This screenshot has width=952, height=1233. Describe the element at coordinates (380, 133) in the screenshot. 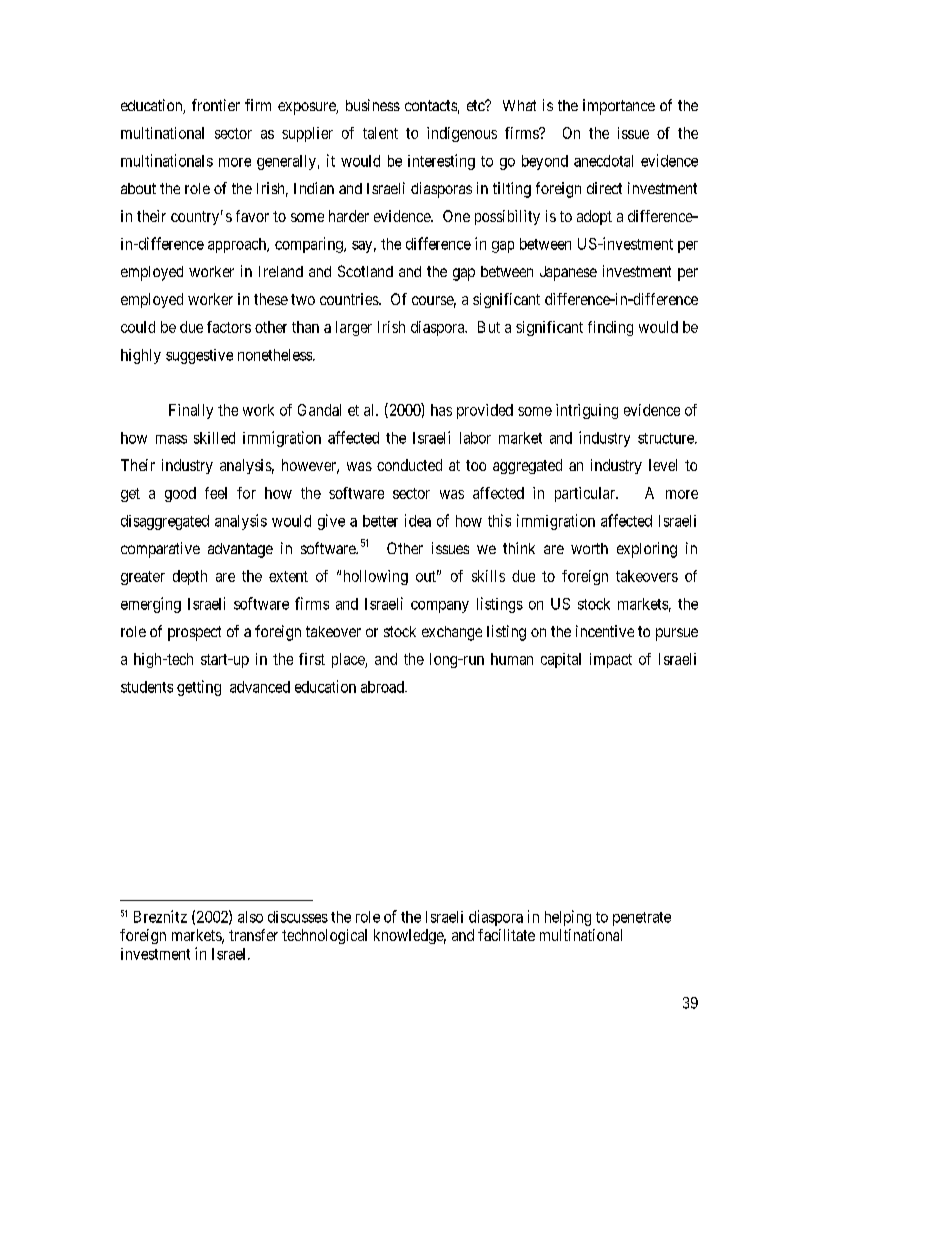

I see `talent` at that location.
